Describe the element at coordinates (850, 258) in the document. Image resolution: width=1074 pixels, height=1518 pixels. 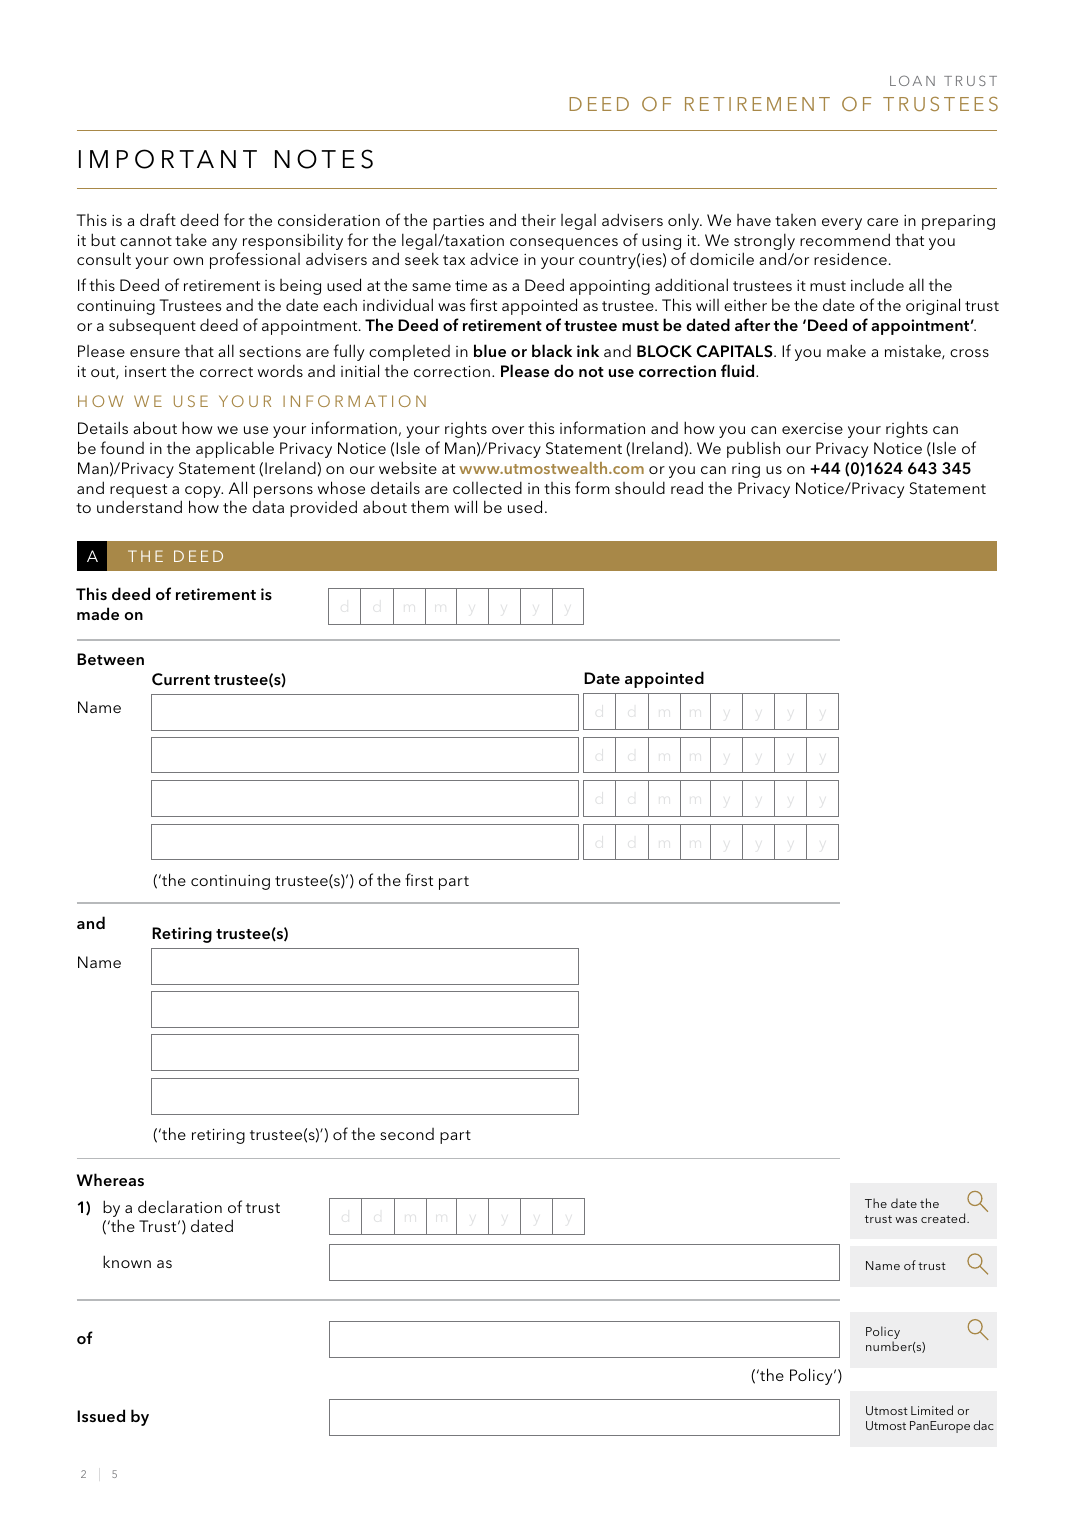
I see `residence` at that location.
